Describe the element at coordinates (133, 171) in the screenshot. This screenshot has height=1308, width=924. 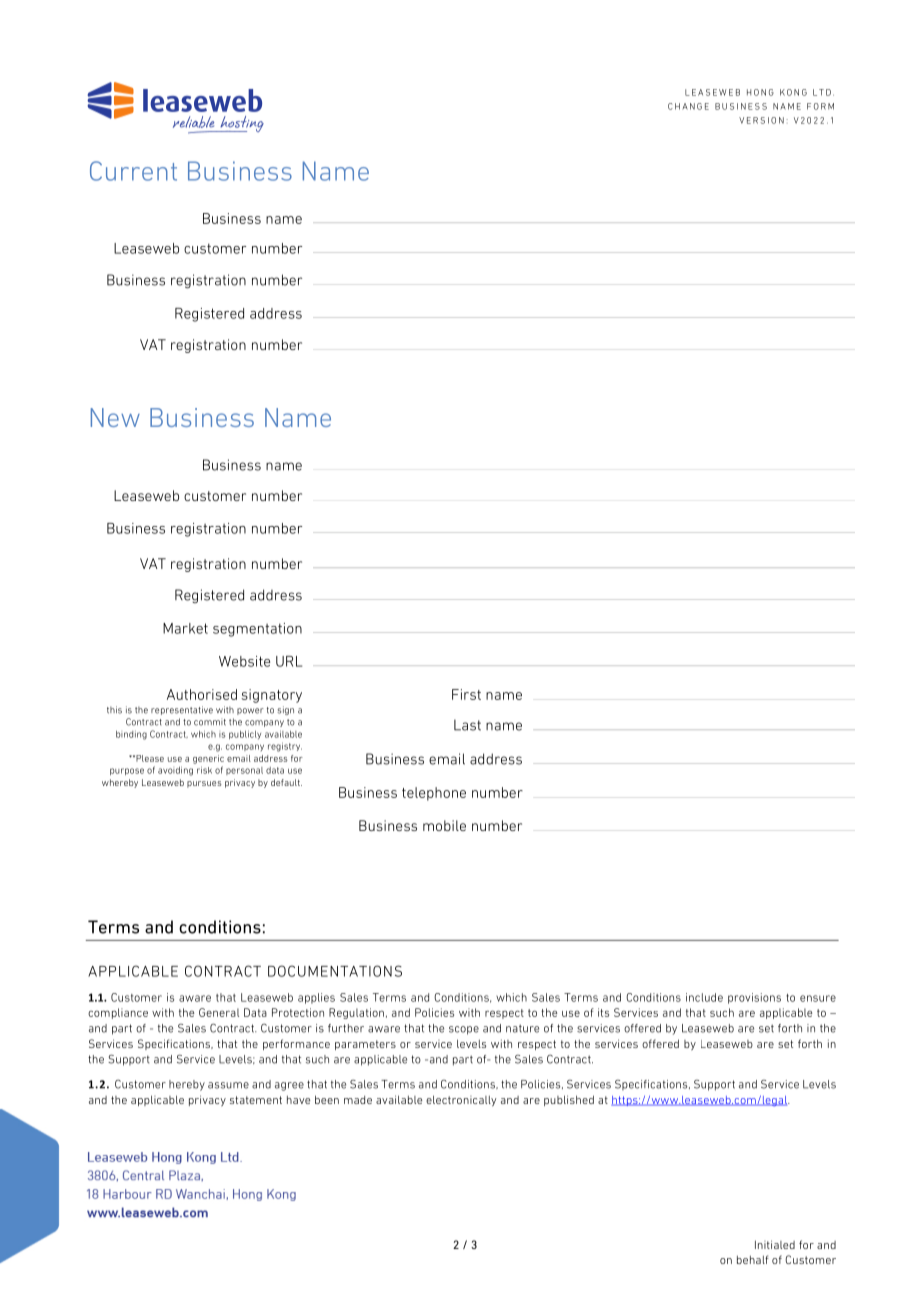
I see `Current` at that location.
